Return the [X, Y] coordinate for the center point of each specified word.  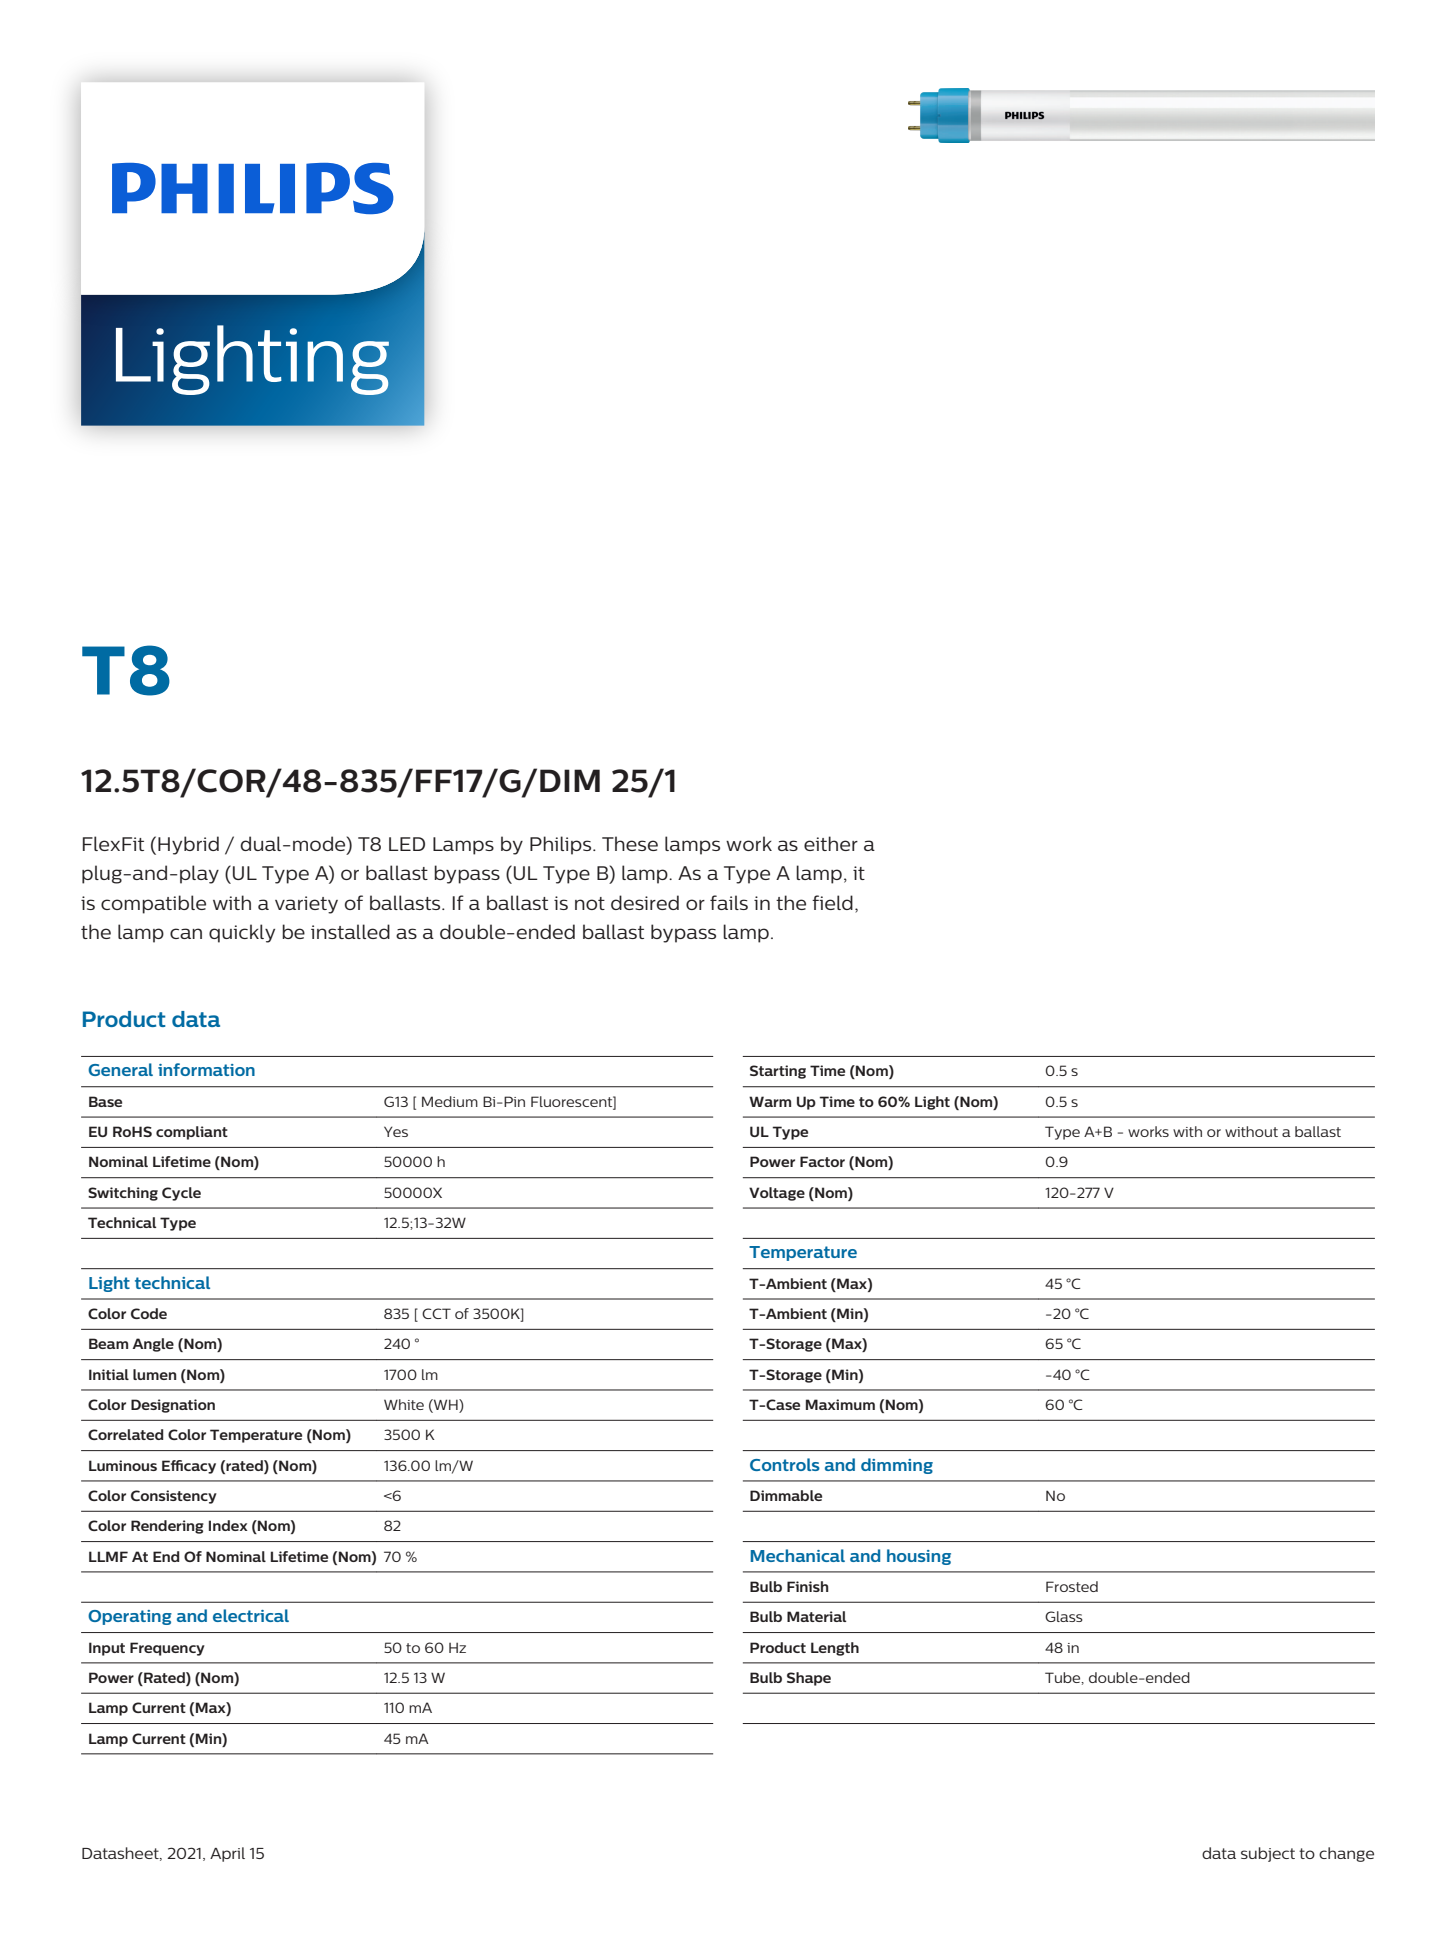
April [227, 1854]
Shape [809, 1679]
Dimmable [786, 1495]
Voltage [777, 1194]
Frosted [1072, 1586]
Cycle [181, 1194]
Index [228, 1525]
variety [306, 905]
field [832, 902]
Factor [822, 1161]
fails [729, 902]
